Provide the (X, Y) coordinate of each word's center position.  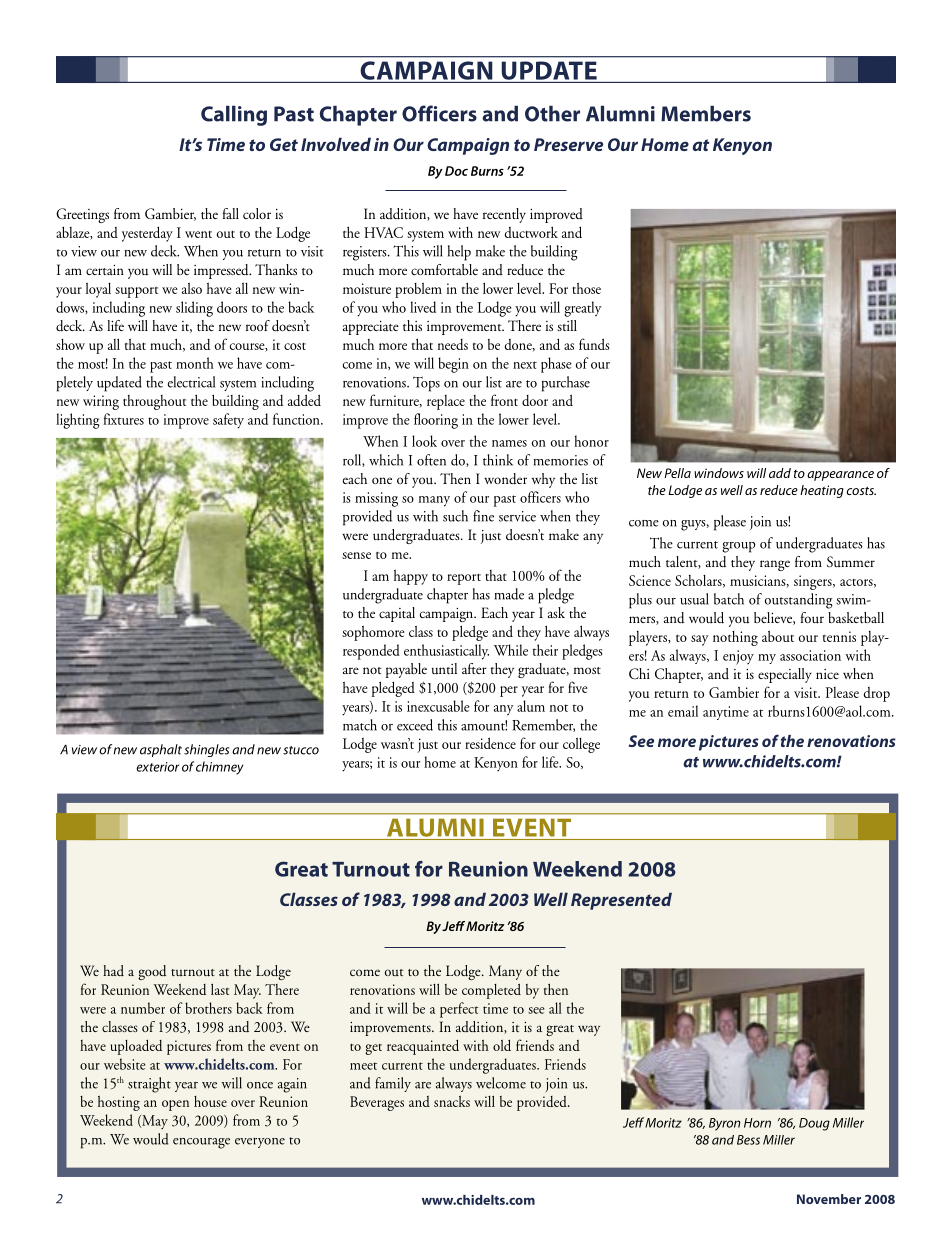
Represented (621, 901)
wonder (505, 479)
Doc (456, 171)
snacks (452, 1101)
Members (706, 113)
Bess (748, 1140)
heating (822, 491)
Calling (234, 115)
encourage (201, 1143)
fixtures (123, 419)
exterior (157, 767)
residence (490, 743)
